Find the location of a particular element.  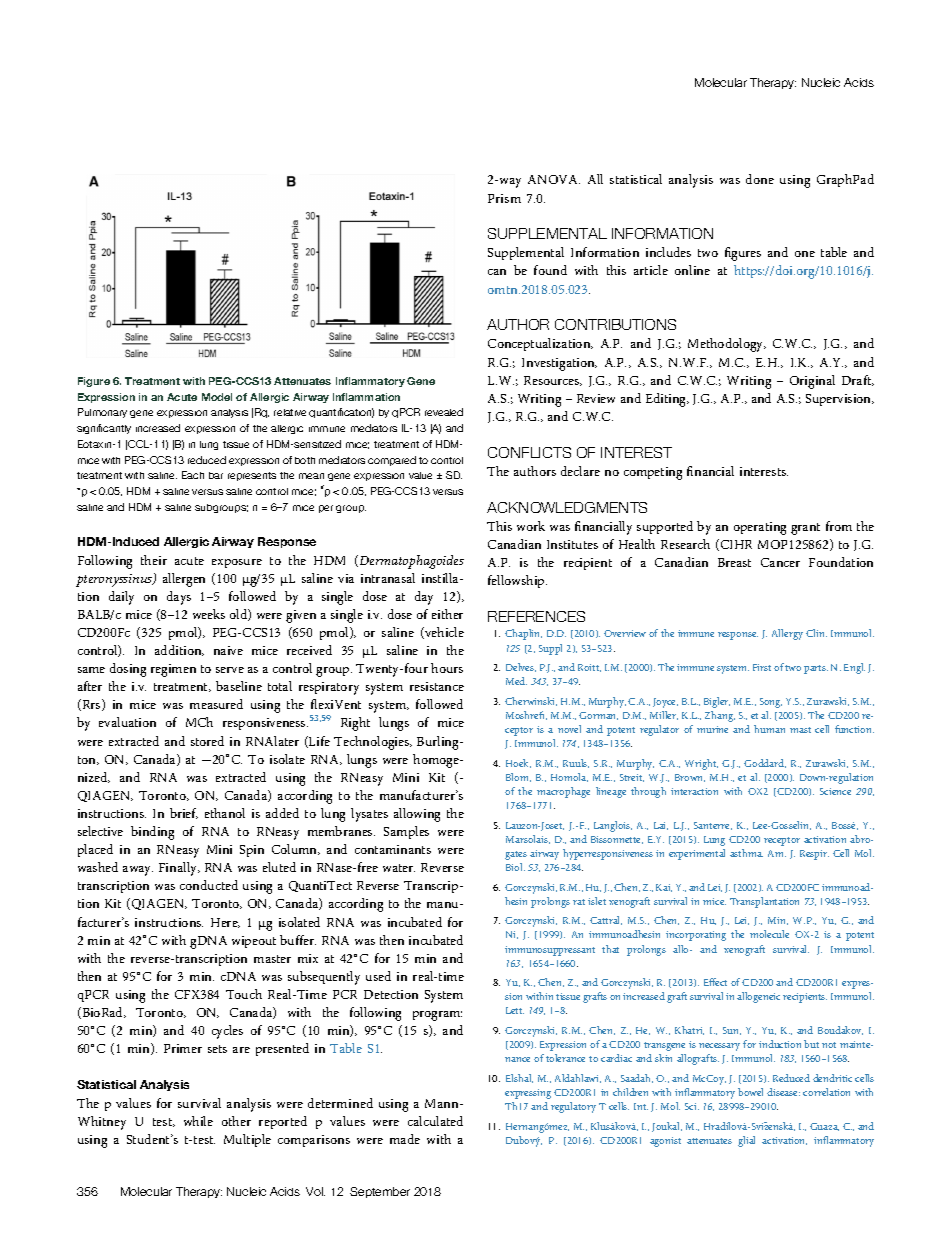

done is located at coordinates (760, 179).
